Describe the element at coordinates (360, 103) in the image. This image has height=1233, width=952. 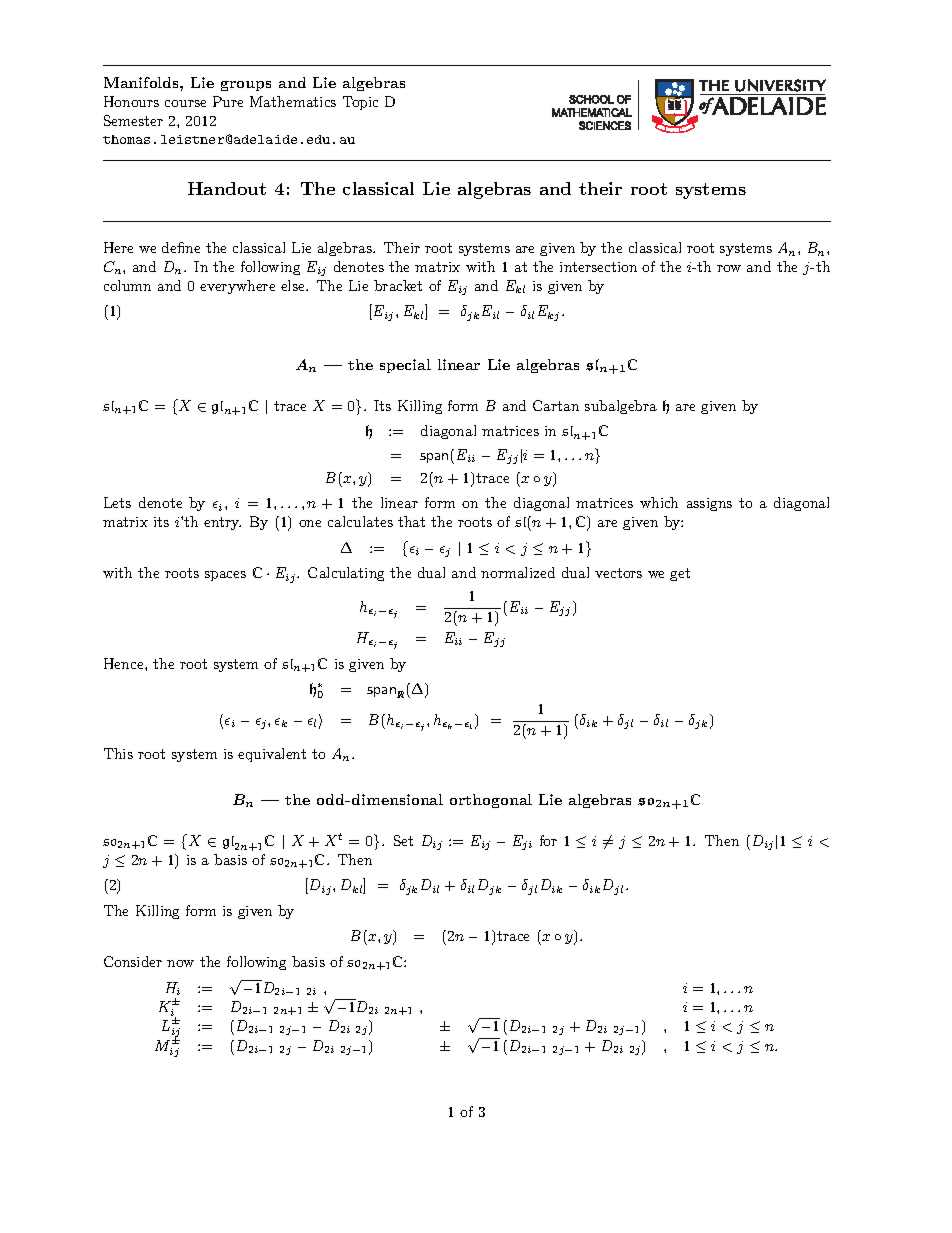
I see `Topic` at that location.
